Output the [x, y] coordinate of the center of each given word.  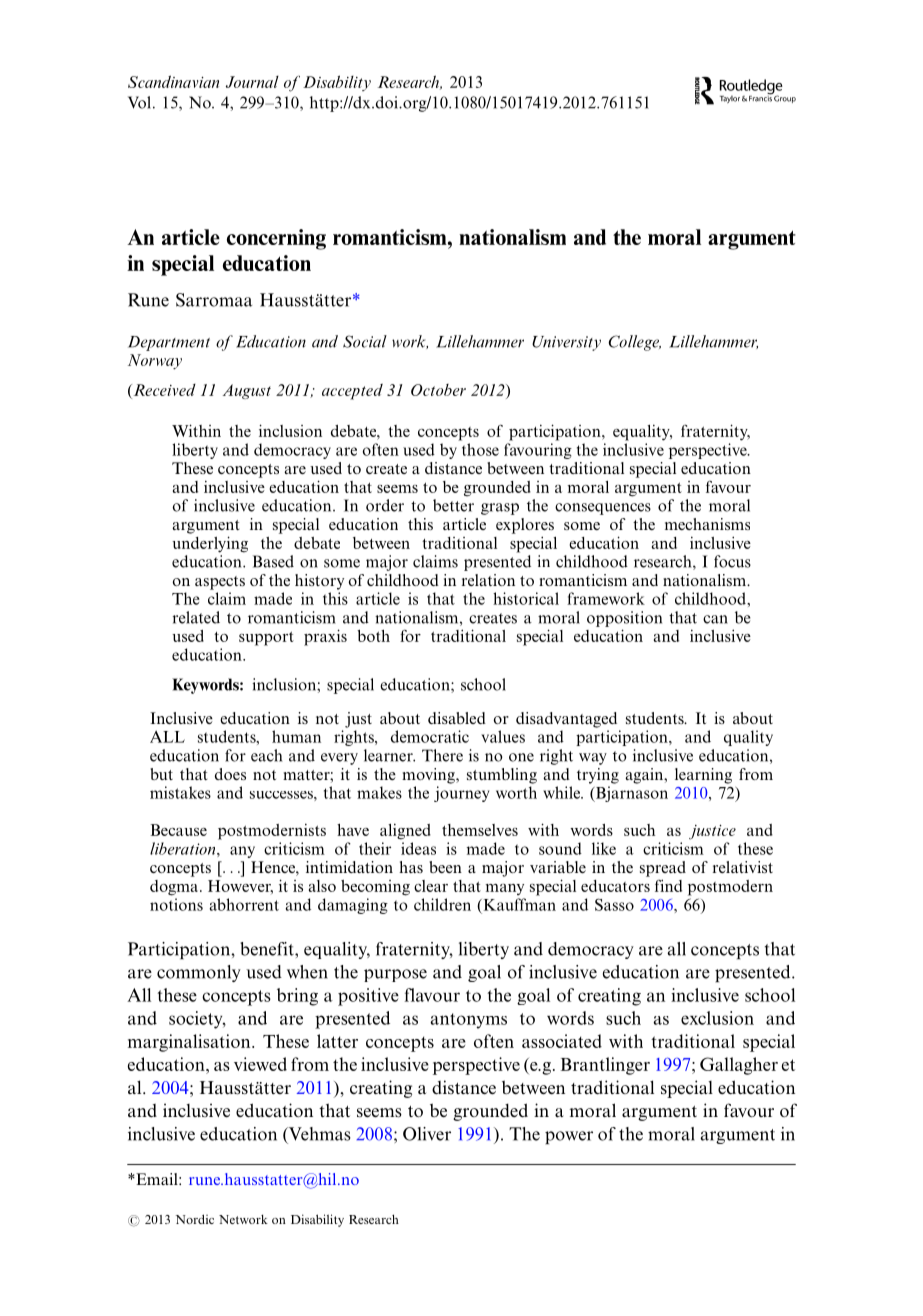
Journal [252, 82]
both [373, 636]
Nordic [195, 1219]
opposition [624, 619]
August [247, 391]
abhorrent [244, 904]
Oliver [427, 1134]
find [668, 885]
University [566, 343]
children [442, 904]
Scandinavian [173, 81]
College [634, 343]
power [569, 1137]
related [196, 617]
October [438, 390]
